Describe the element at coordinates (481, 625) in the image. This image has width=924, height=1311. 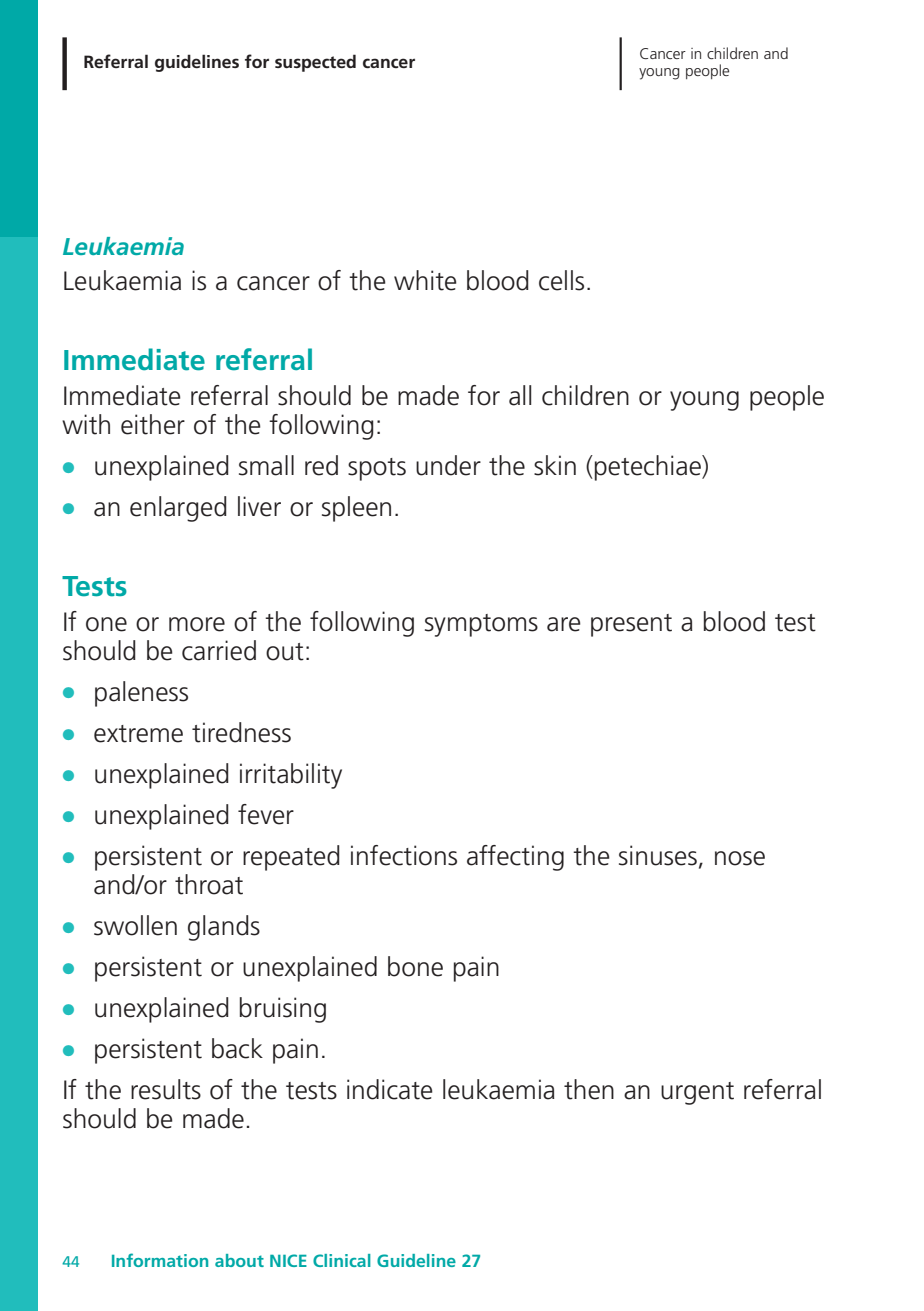
I see `symptoms` at that location.
